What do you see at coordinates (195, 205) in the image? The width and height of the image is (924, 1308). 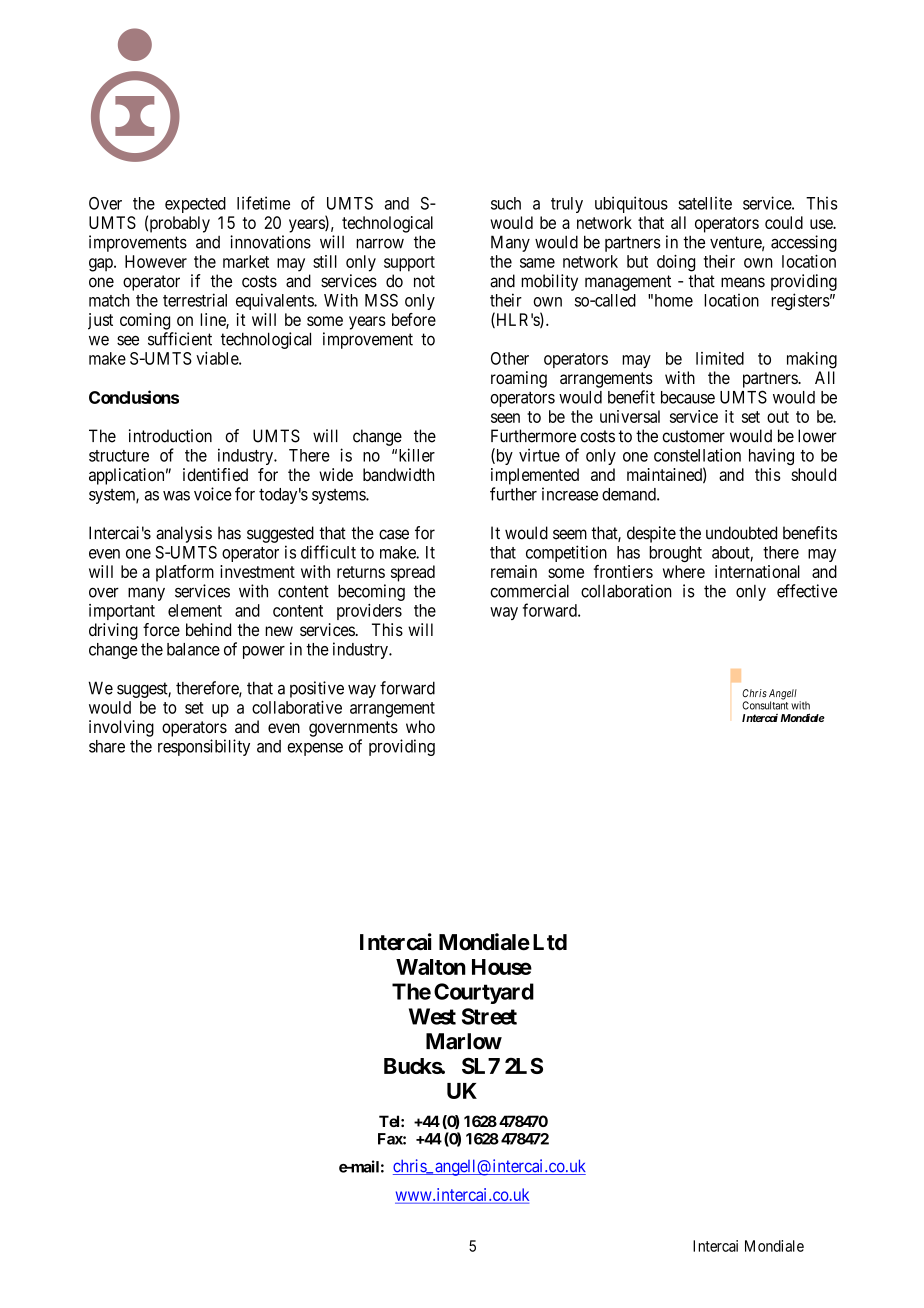 I see `expected` at bounding box center [195, 205].
